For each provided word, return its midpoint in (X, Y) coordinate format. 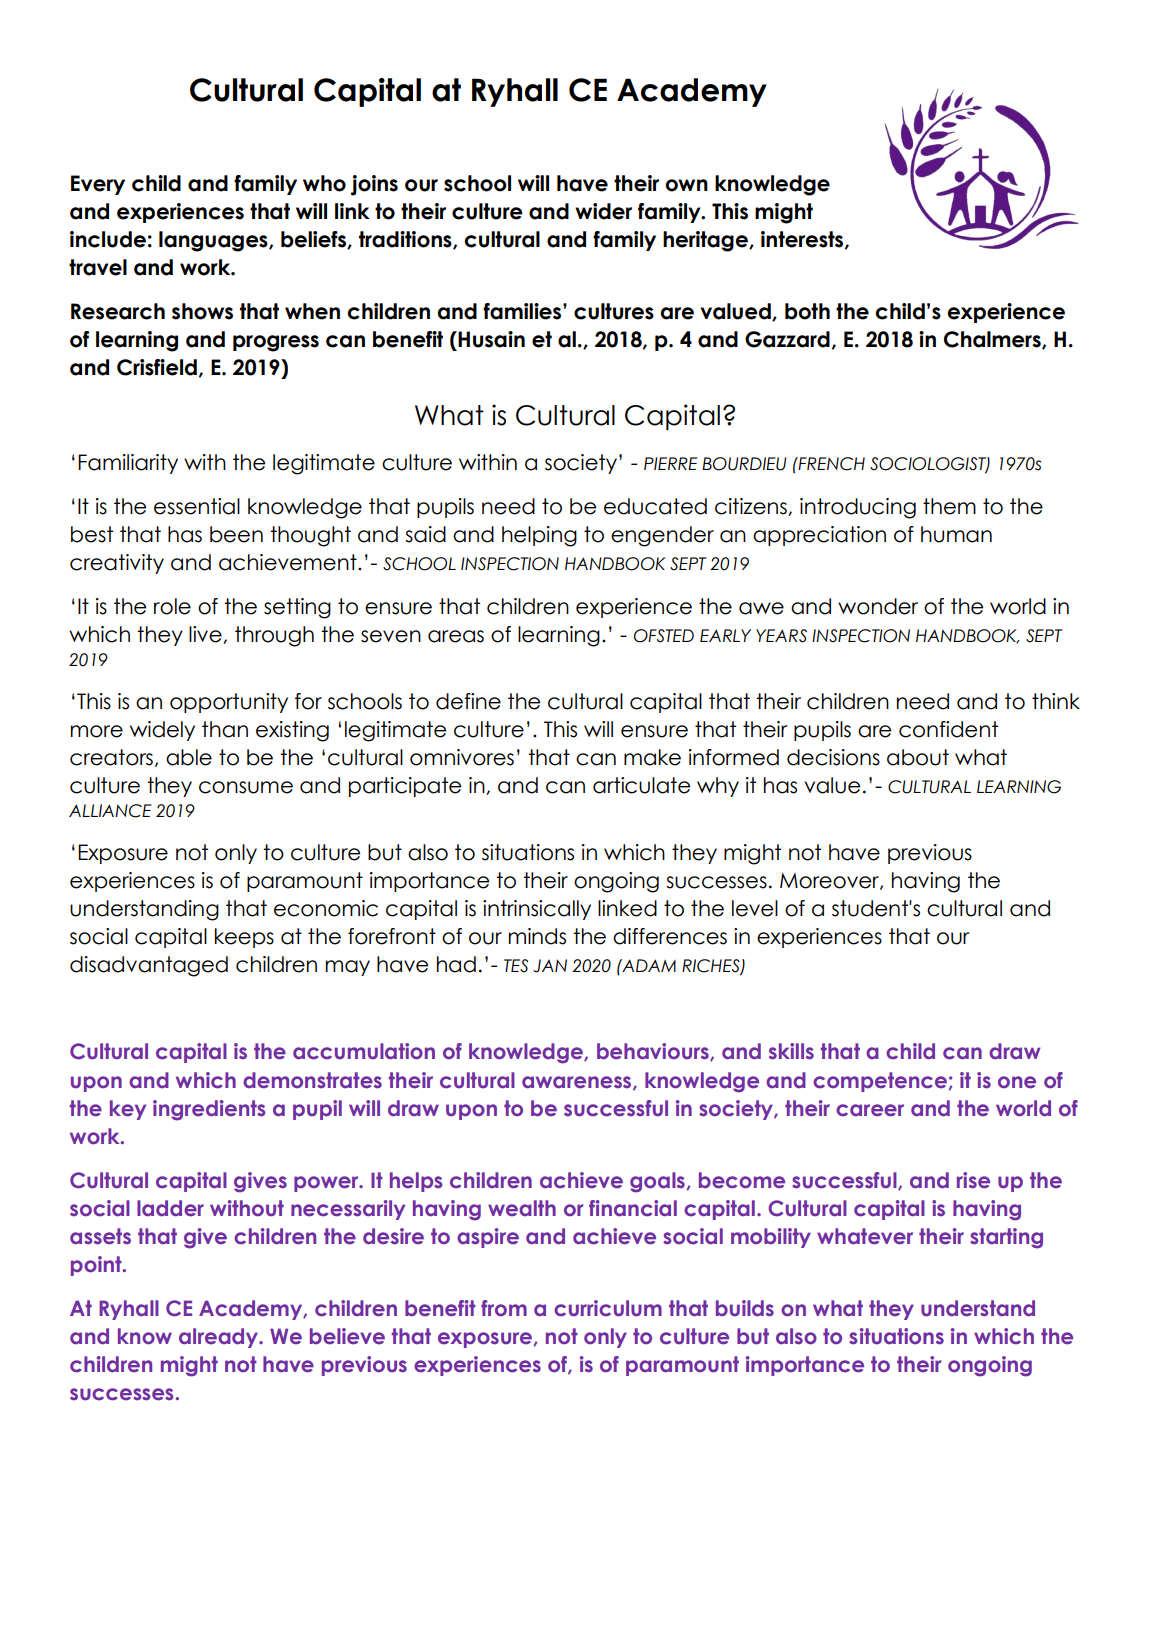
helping (539, 536)
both (807, 311)
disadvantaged (149, 966)
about (918, 757)
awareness (578, 1083)
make (652, 757)
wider (603, 211)
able (189, 757)
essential (197, 506)
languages (214, 241)
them (949, 506)
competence (881, 1082)
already (219, 1338)
